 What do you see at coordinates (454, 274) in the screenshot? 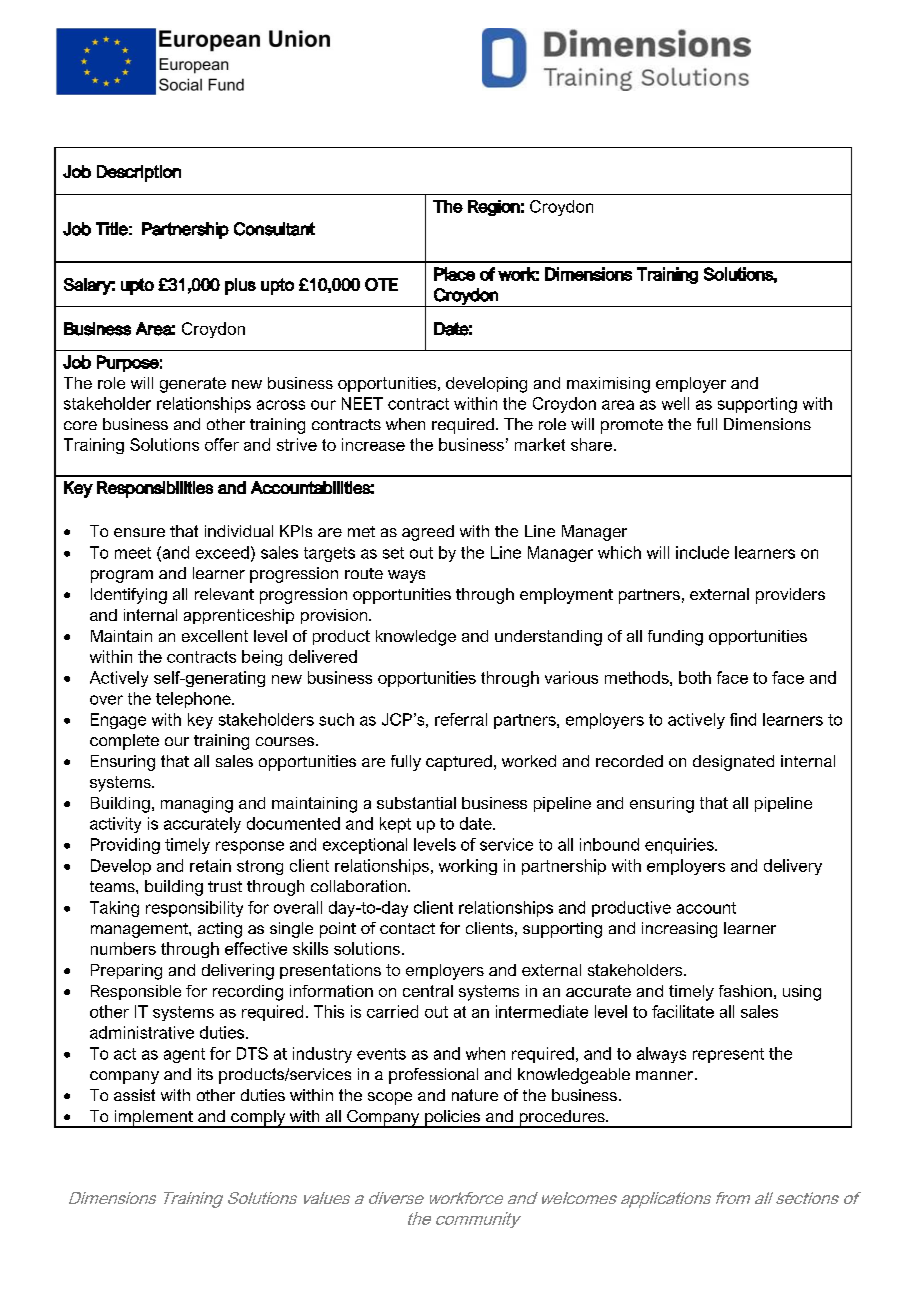
I see `Place` at bounding box center [454, 274].
